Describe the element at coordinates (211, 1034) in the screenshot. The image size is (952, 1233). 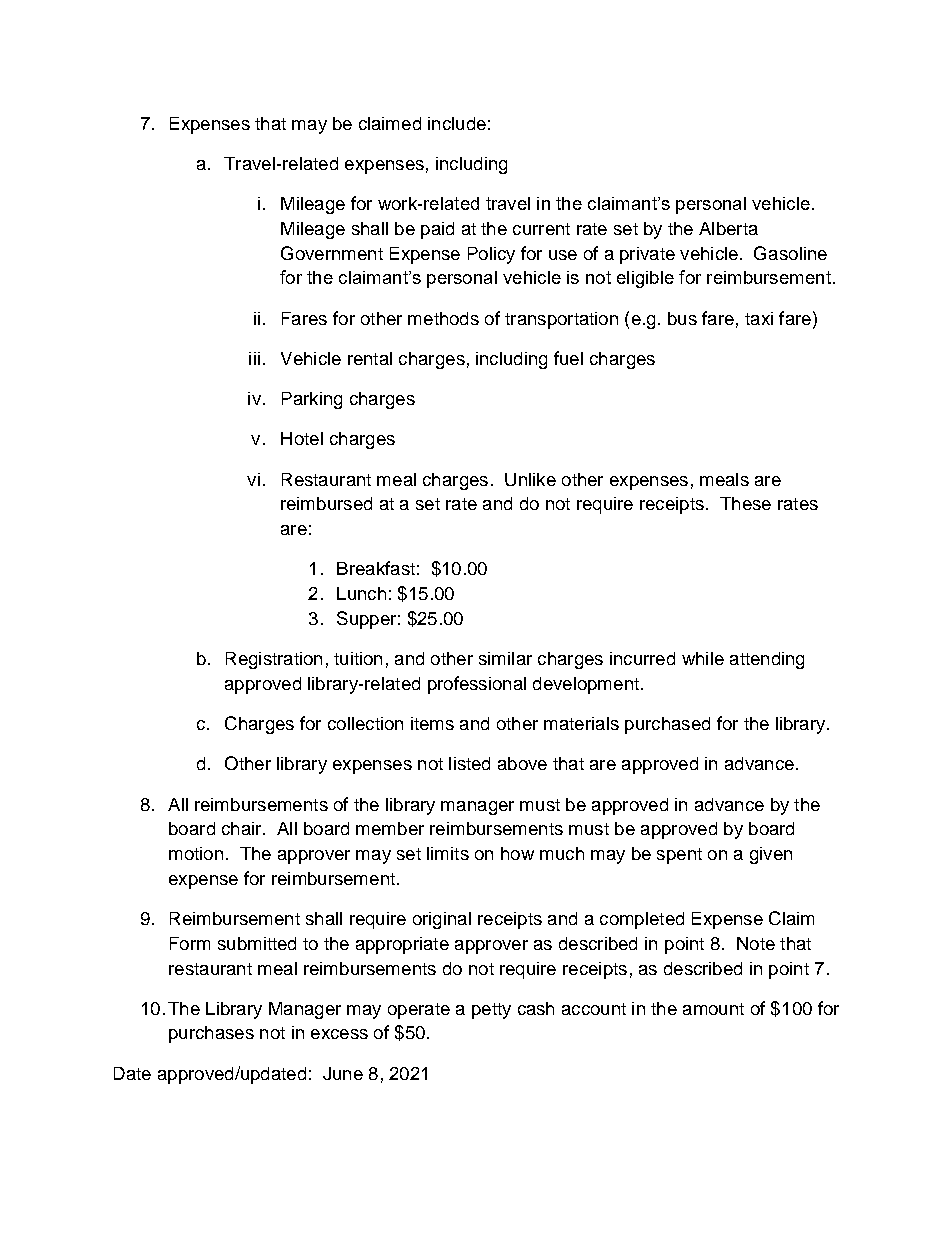
I see `purchases` at that location.
